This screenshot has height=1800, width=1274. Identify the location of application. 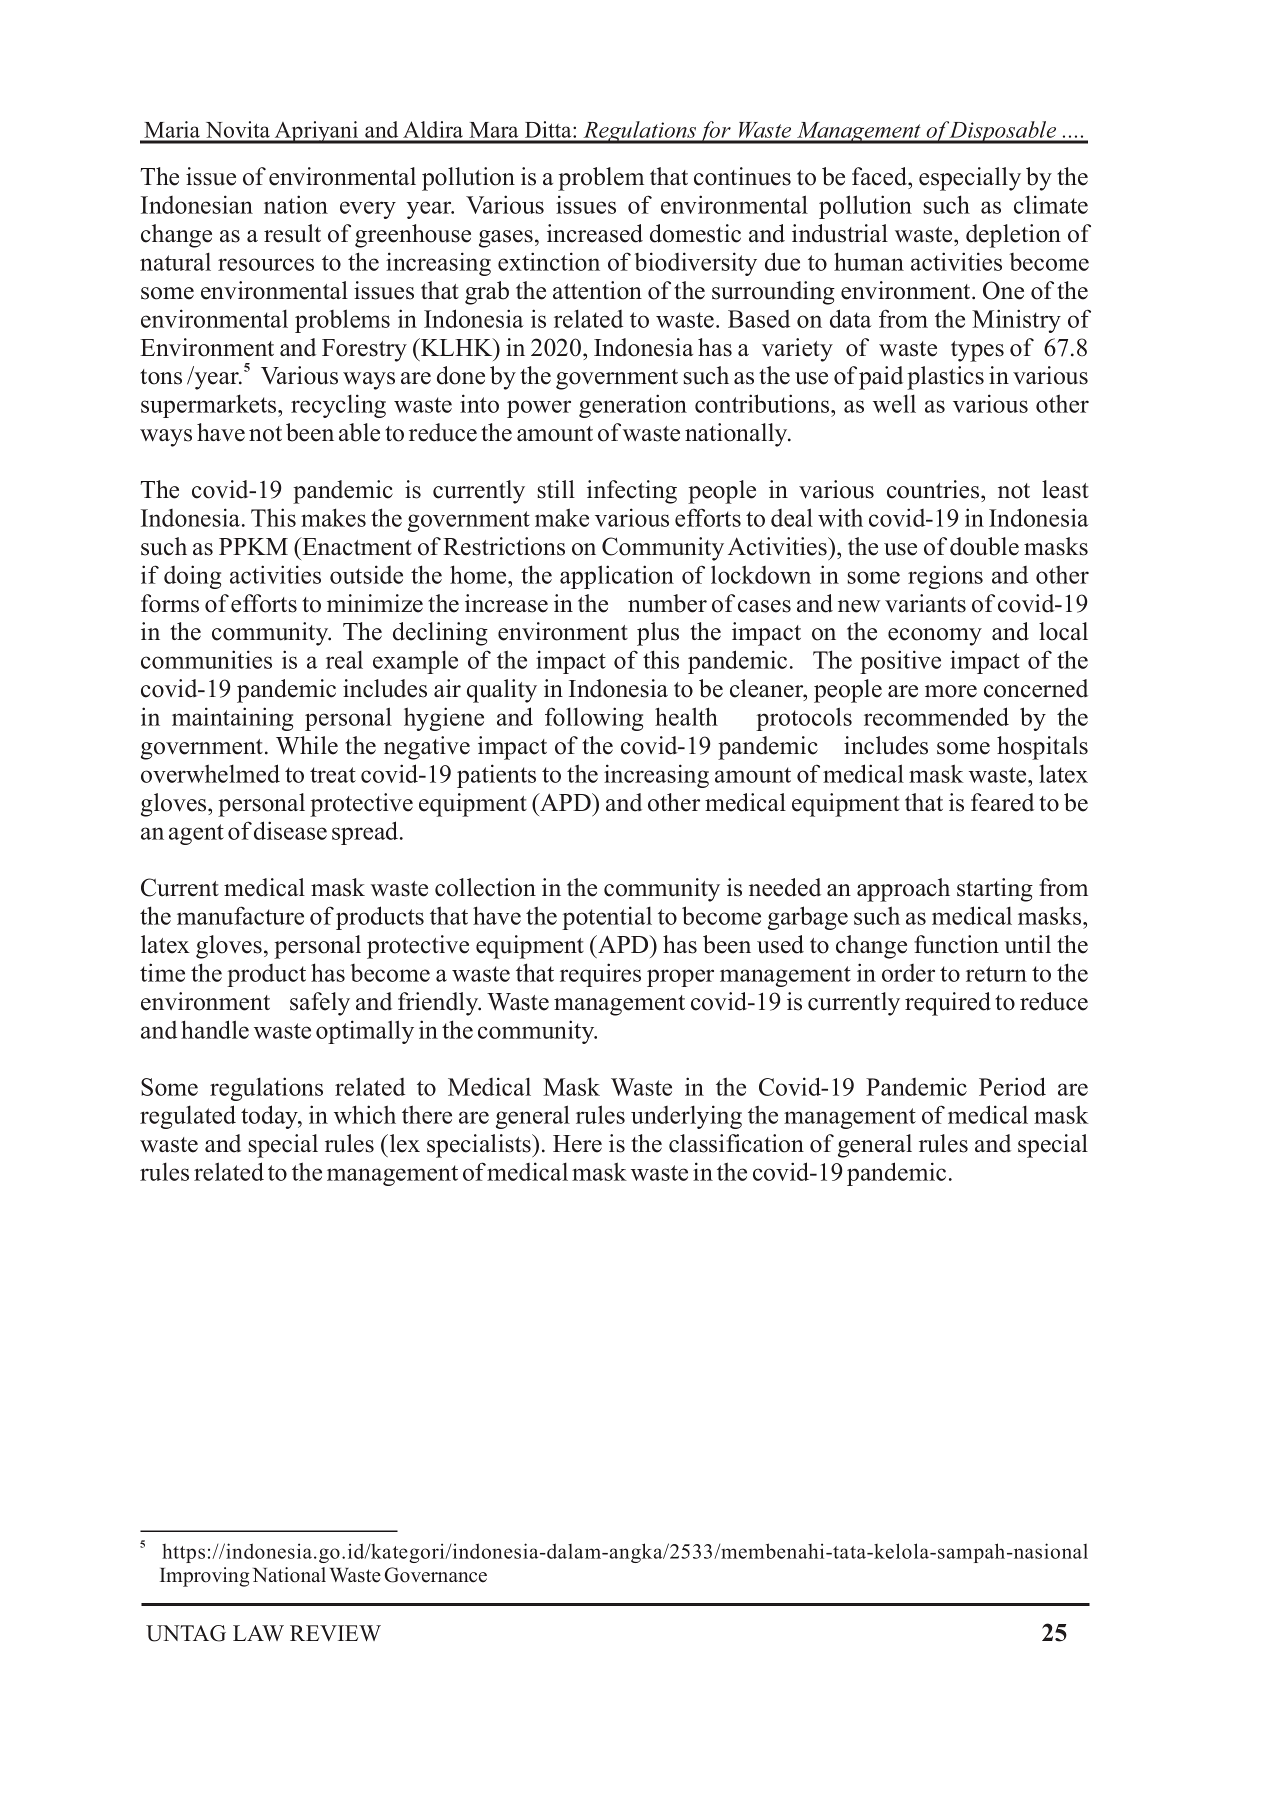
(617, 577).
